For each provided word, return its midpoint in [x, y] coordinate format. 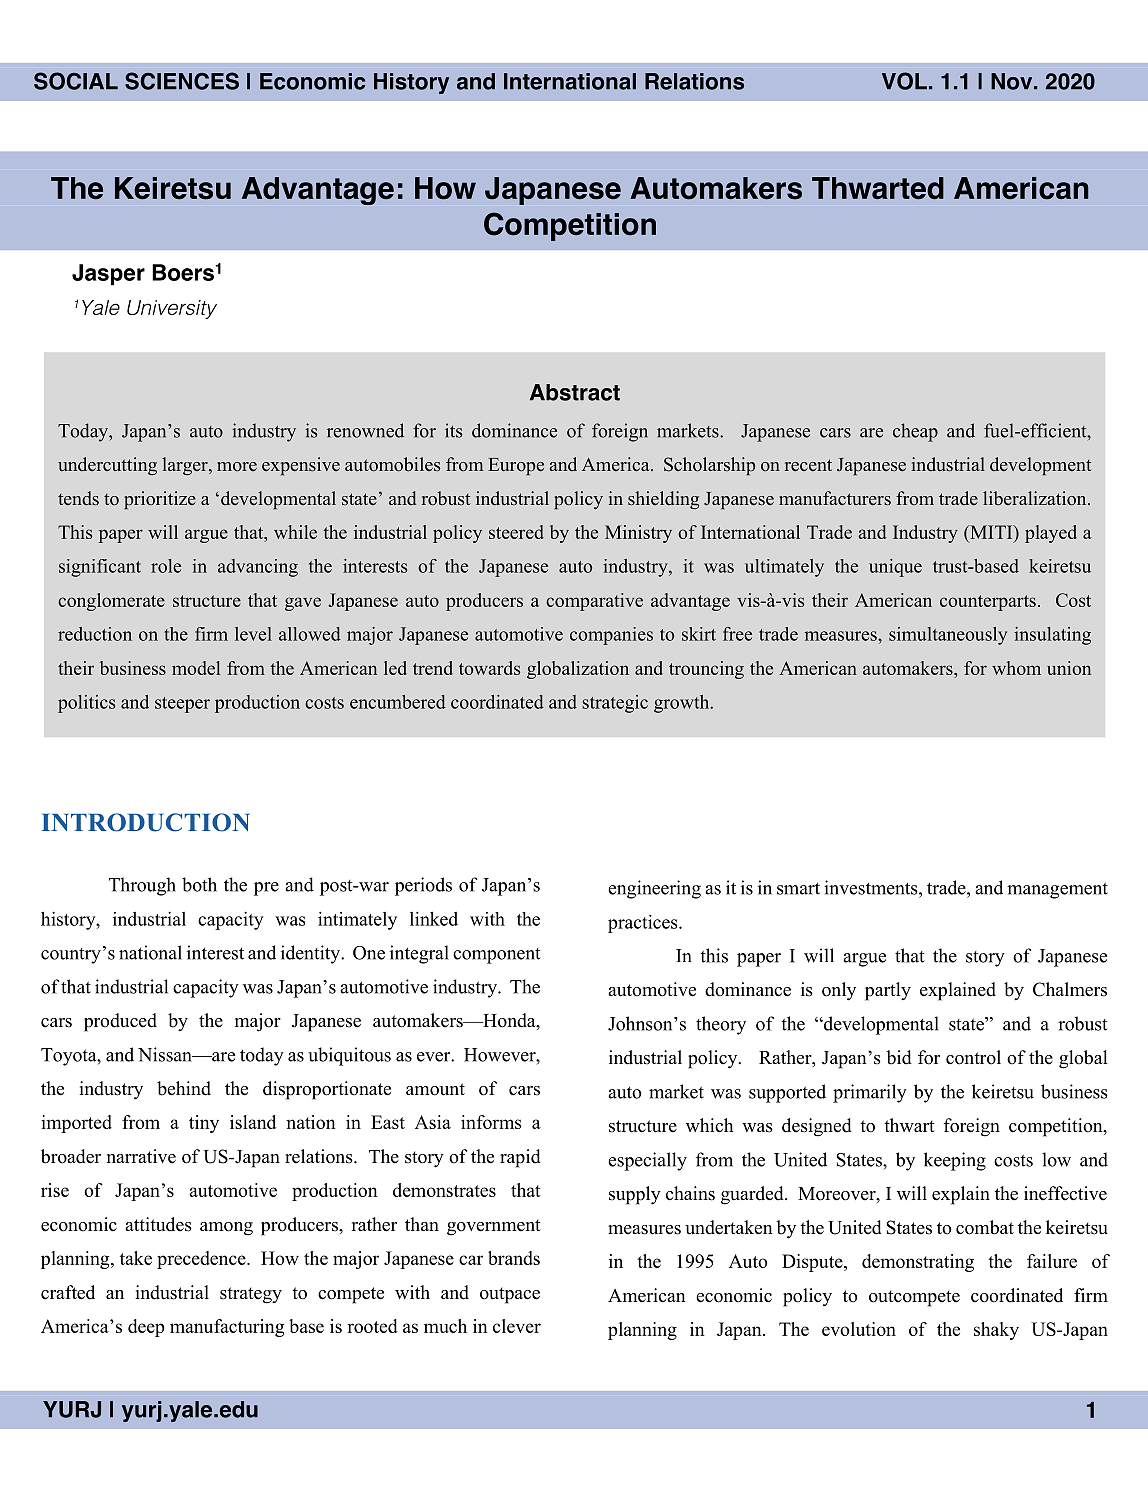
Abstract [575, 392]
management [1057, 890]
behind [184, 1088]
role [166, 566]
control [973, 1057]
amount [435, 1089]
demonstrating [918, 1263]
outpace [510, 1295]
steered [516, 532]
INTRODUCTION [145, 822]
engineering [654, 889]
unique [895, 568]
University [172, 309]
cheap [915, 432]
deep [146, 1328]
